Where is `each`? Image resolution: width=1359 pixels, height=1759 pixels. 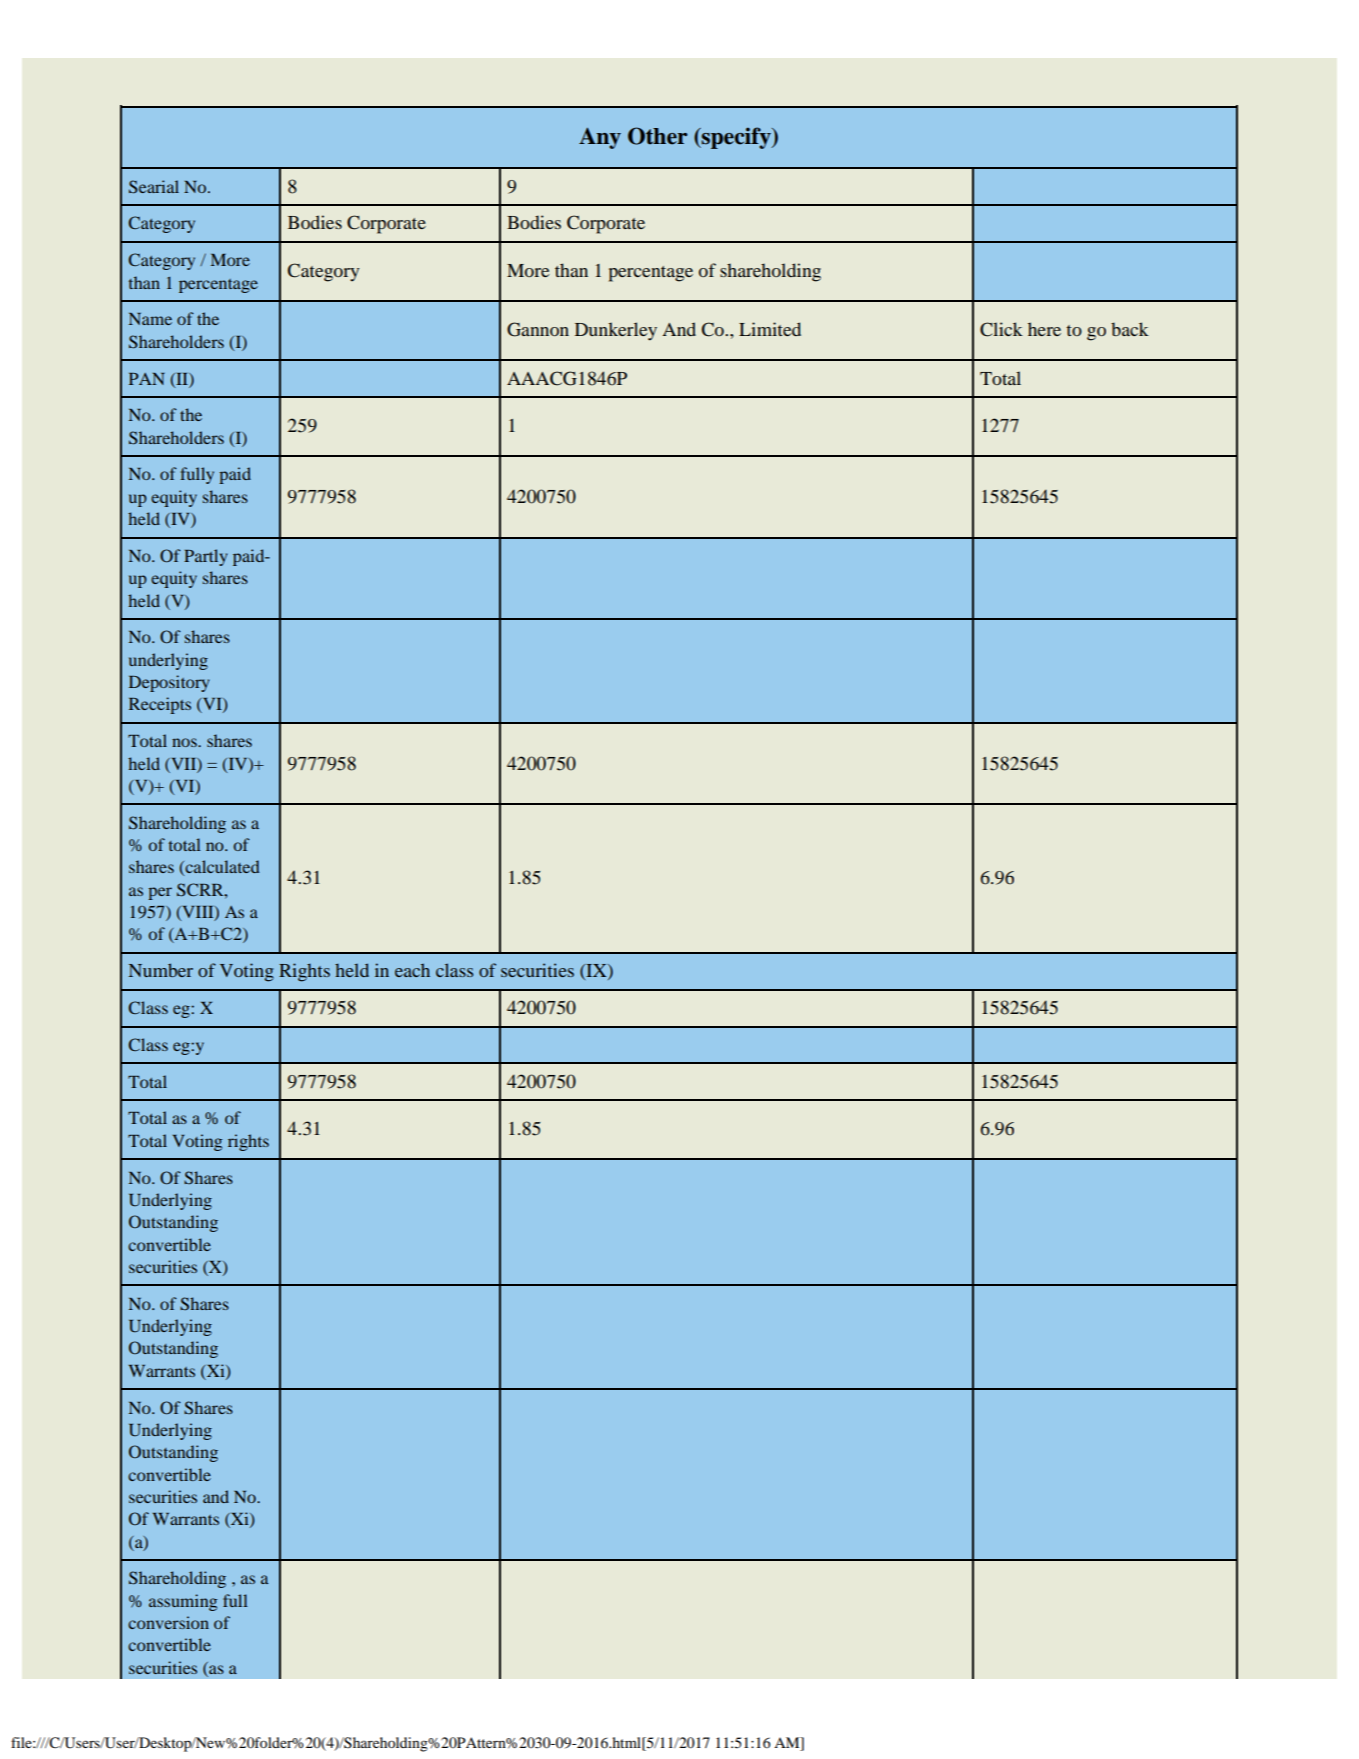
each is located at coordinates (412, 970).
